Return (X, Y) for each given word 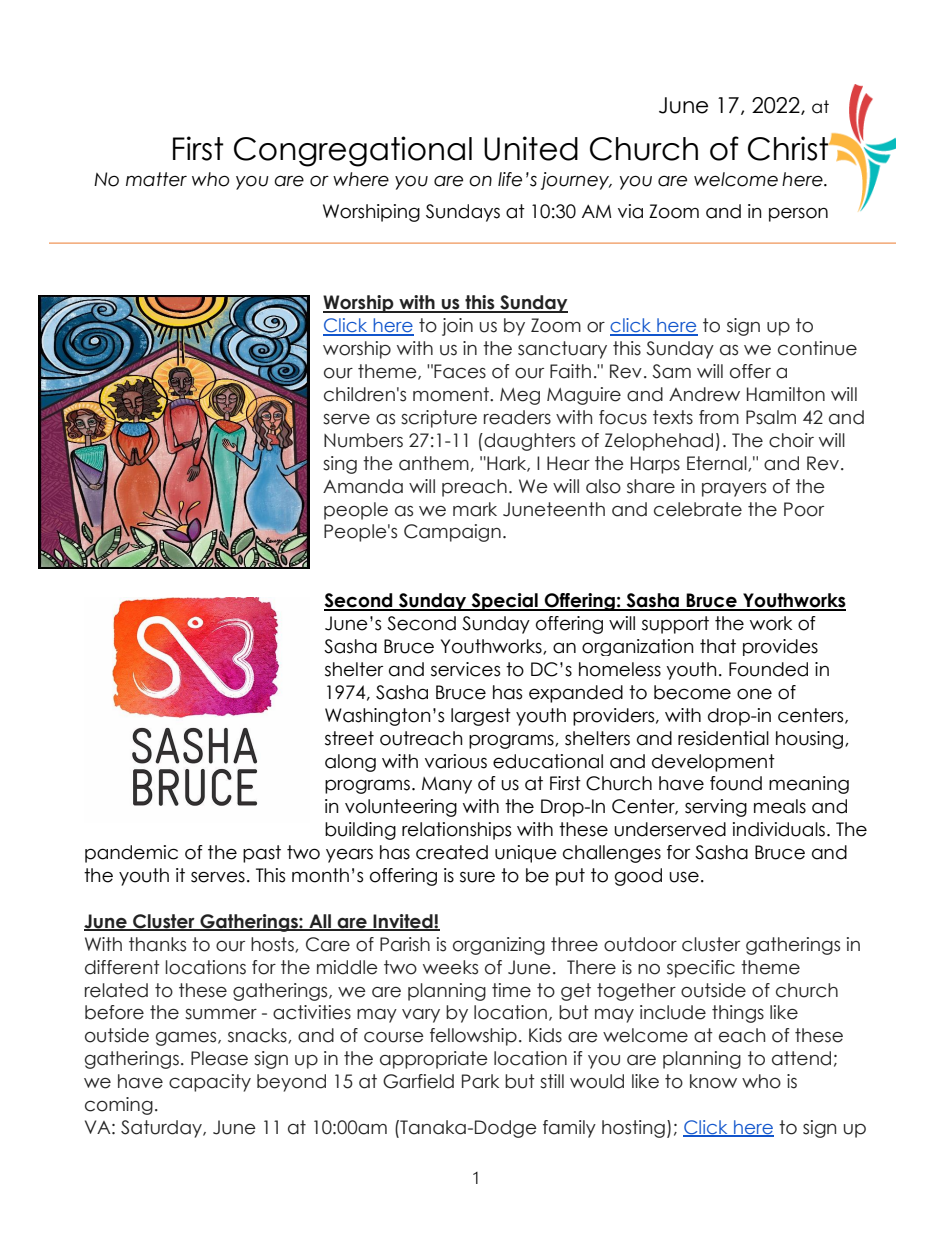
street (349, 738)
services (465, 669)
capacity (210, 1083)
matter (156, 179)
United (531, 148)
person (798, 214)
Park (480, 1081)
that (718, 646)
